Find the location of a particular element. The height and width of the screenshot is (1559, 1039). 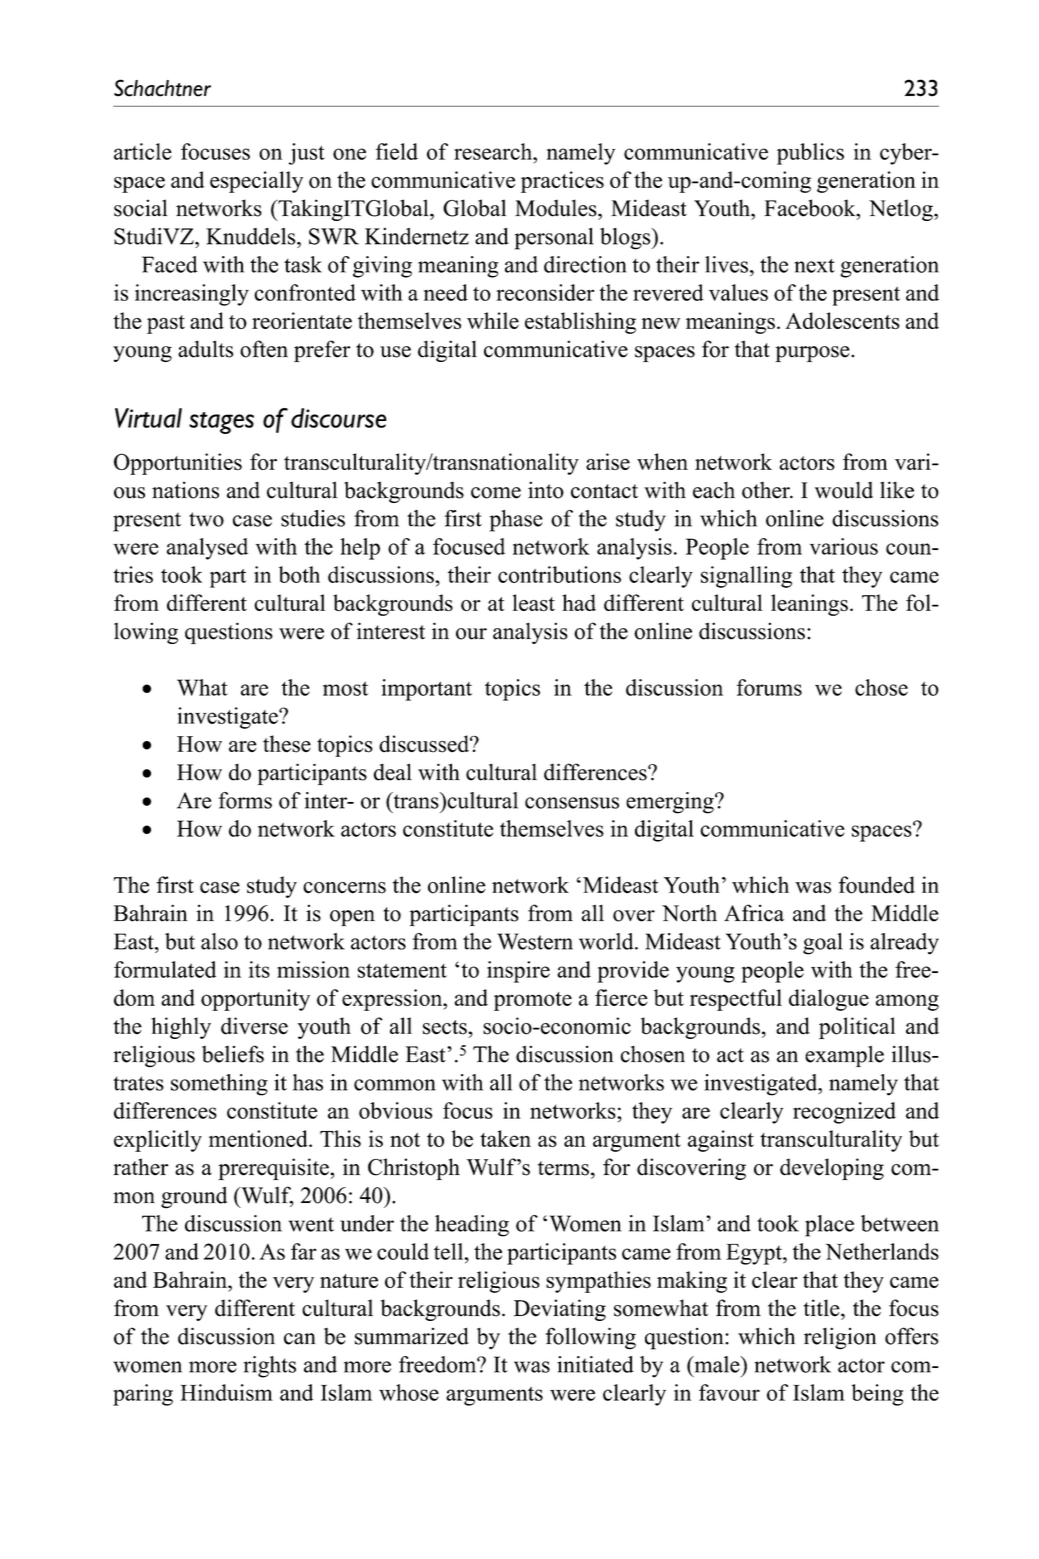

practices is located at coordinates (562, 182).
